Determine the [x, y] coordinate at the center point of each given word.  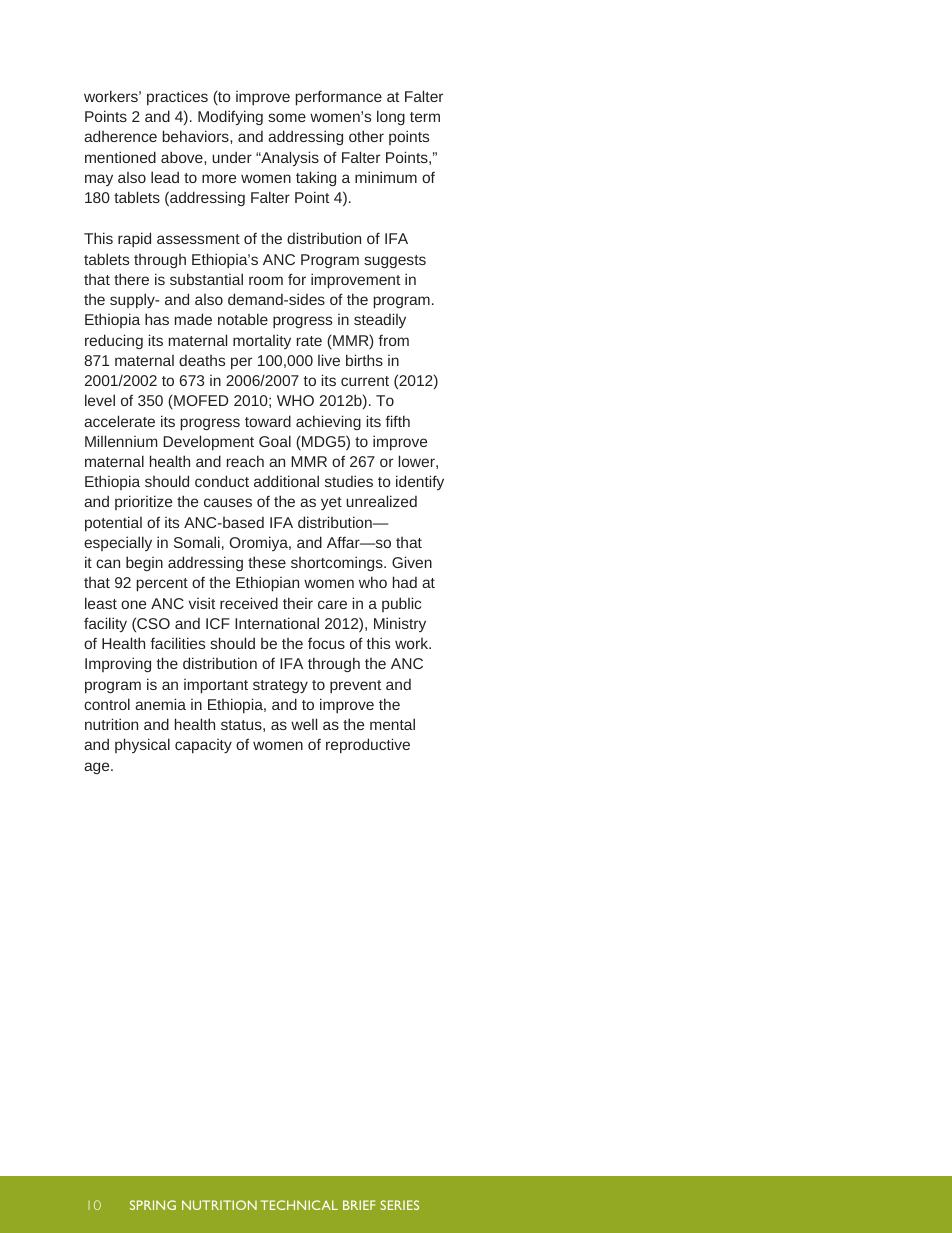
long [391, 117]
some [287, 117]
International [277, 623]
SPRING [153, 1205]
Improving [118, 664]
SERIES [399, 1205]
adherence [120, 136]
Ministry [400, 624]
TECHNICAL [299, 1205]
